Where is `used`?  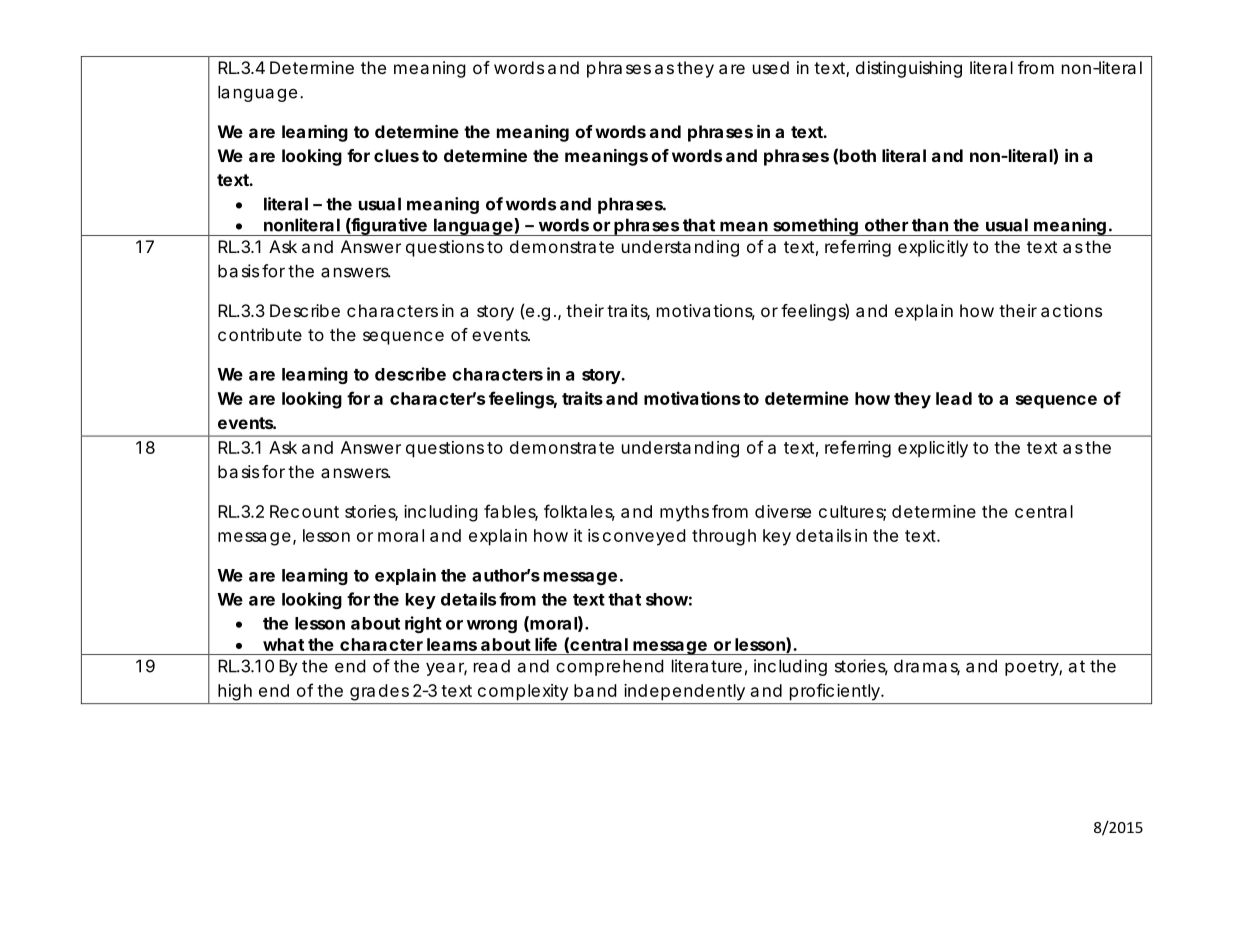
used is located at coordinates (771, 67).
